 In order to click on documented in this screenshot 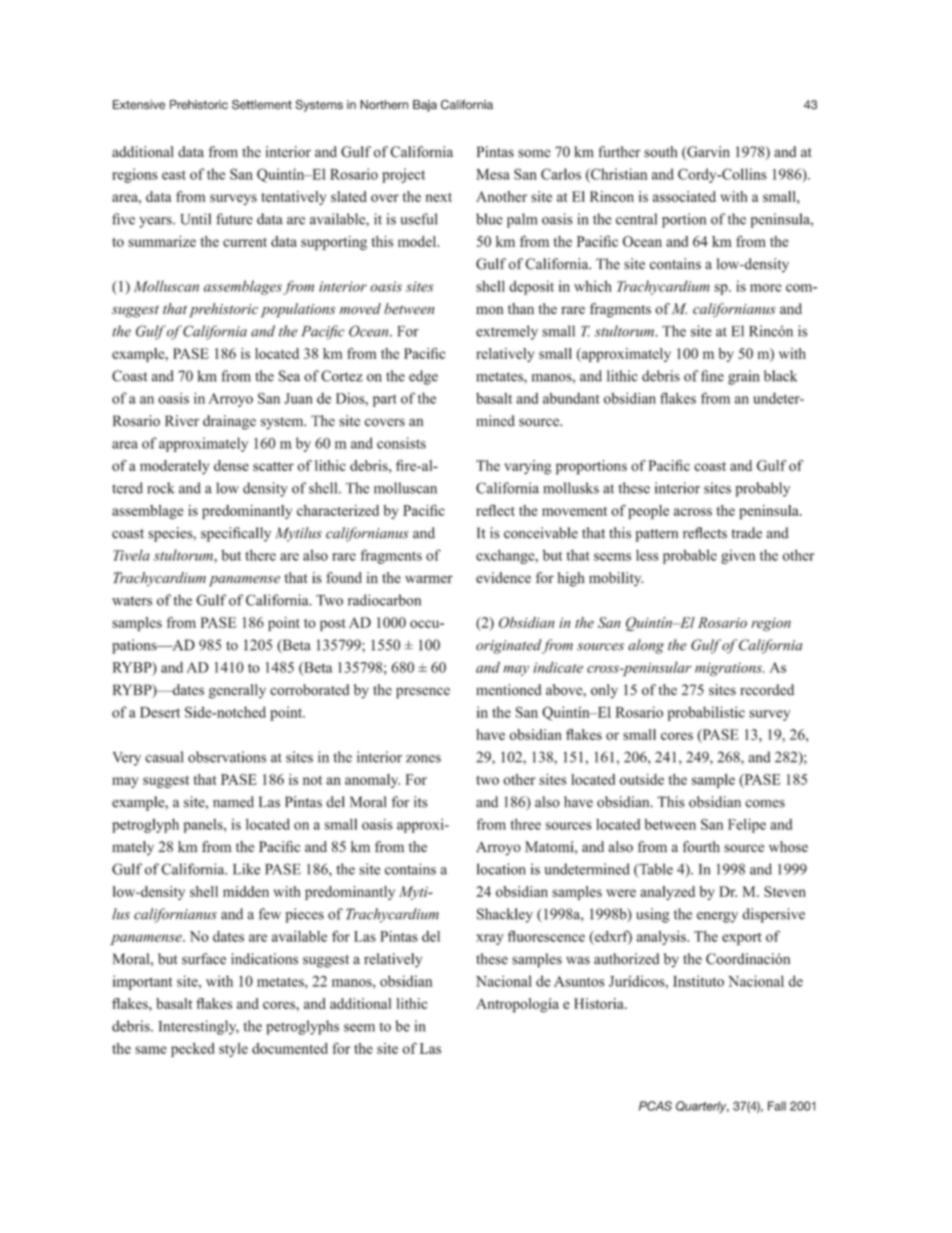, I will do `click(290, 1048)`.
